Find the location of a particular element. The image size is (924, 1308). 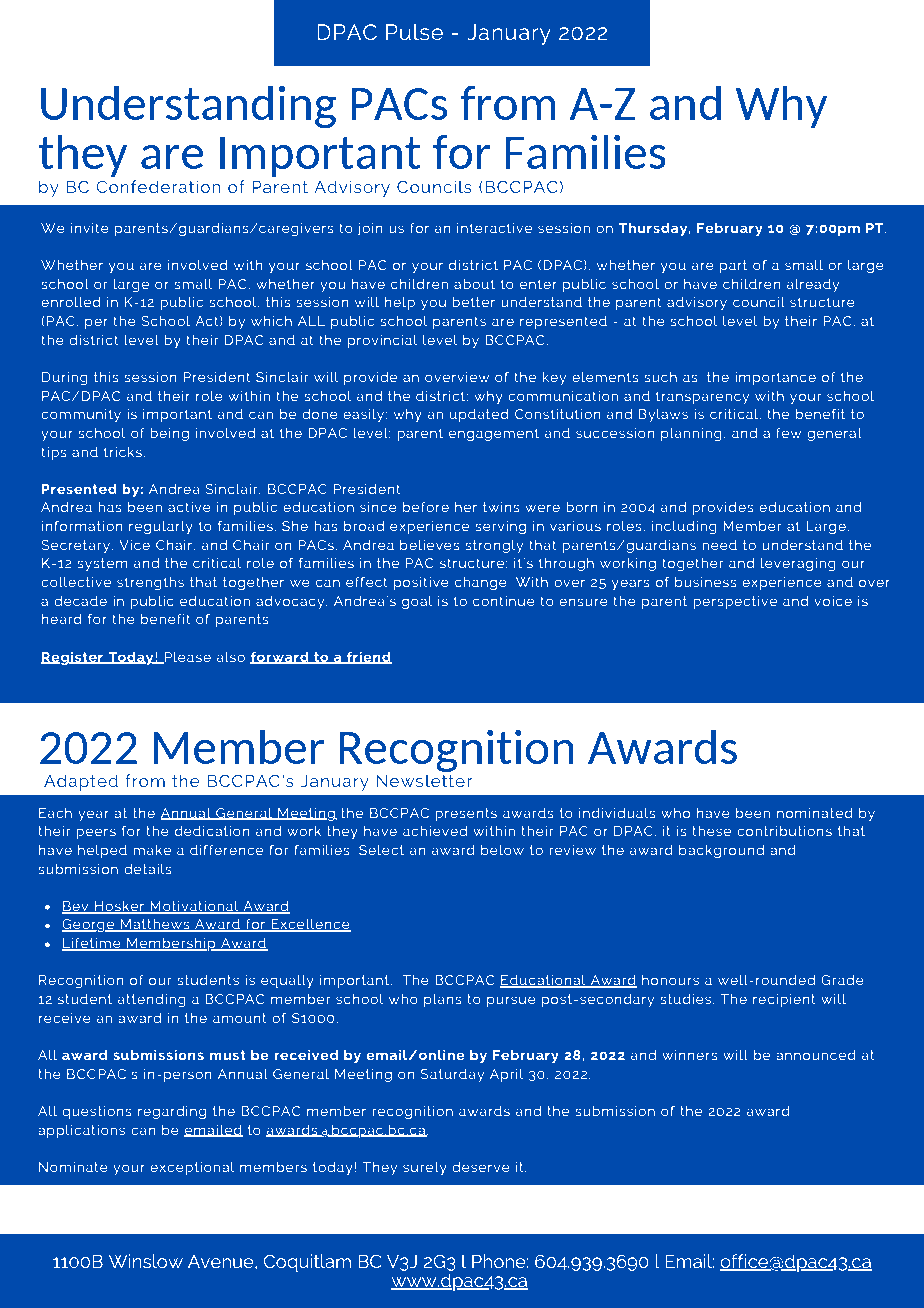

part is located at coordinates (733, 266).
